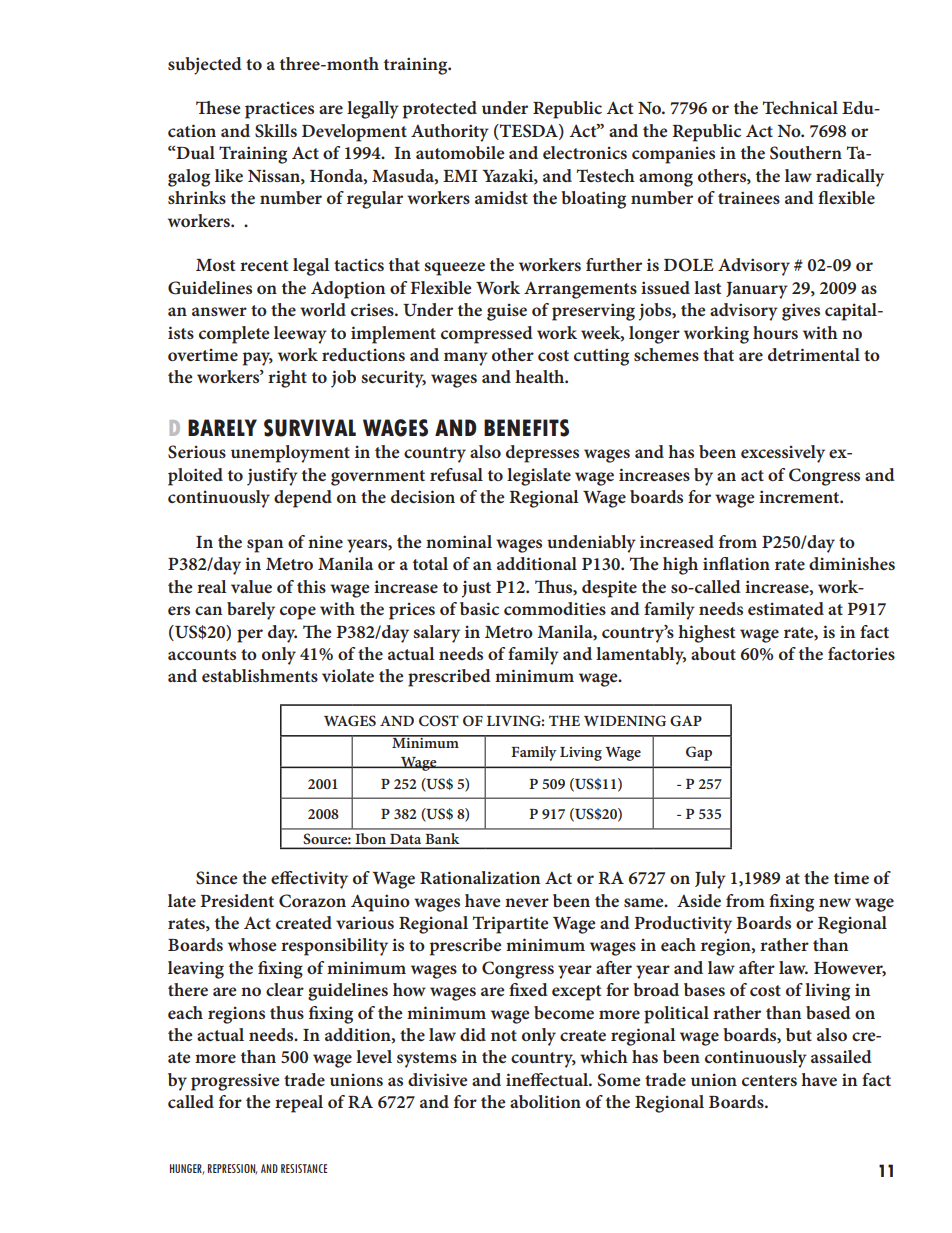 Image resolution: width=952 pixels, height=1233 pixels. What do you see at coordinates (487, 335) in the page?
I see `compressed` at bounding box center [487, 335].
